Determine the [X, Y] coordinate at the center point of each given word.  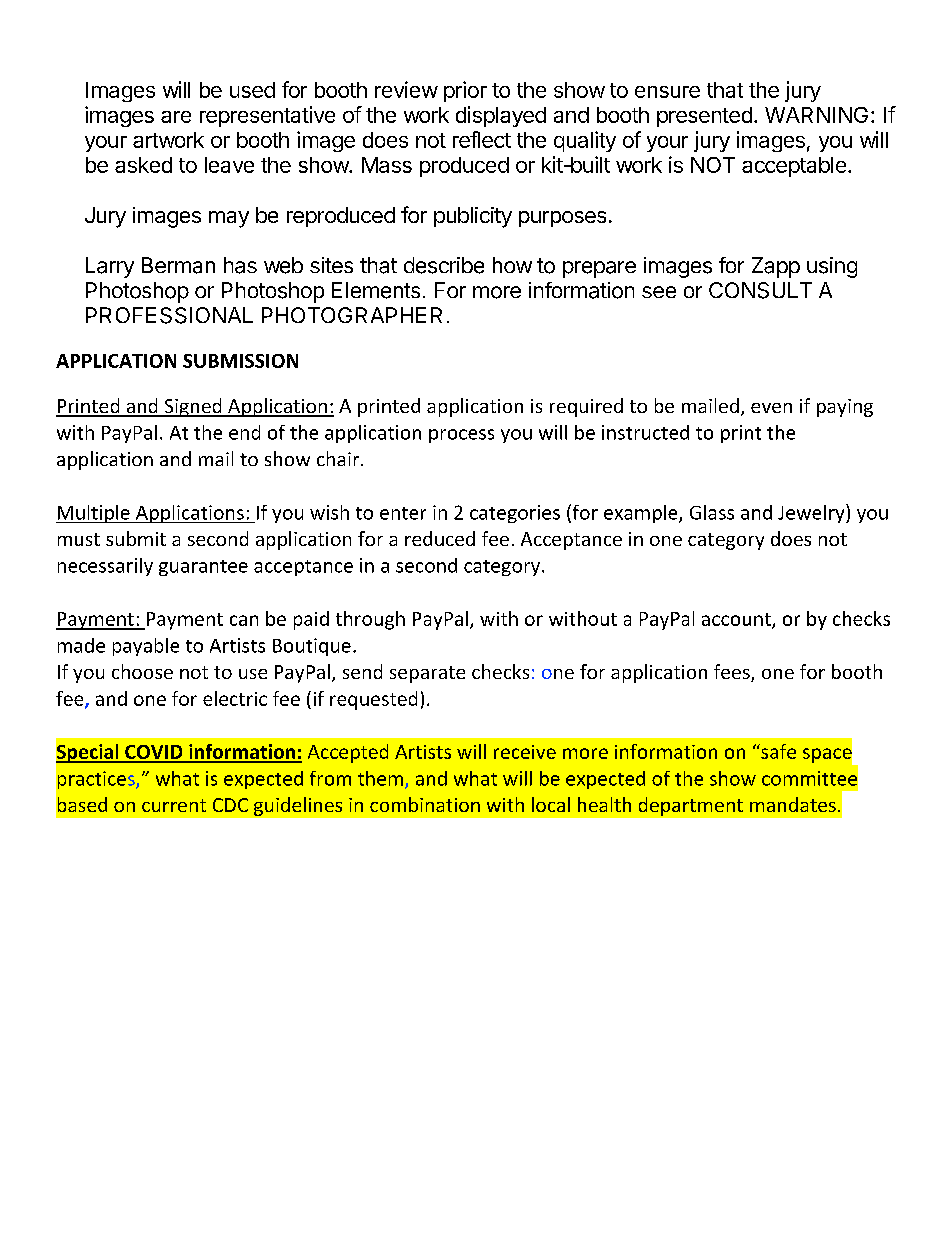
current [174, 805]
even [771, 408]
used [252, 90]
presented [704, 117]
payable [146, 647]
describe [444, 265]
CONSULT [760, 290]
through [370, 620]
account [737, 620]
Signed [193, 407]
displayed [501, 116]
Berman [178, 265]
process [461, 436]
